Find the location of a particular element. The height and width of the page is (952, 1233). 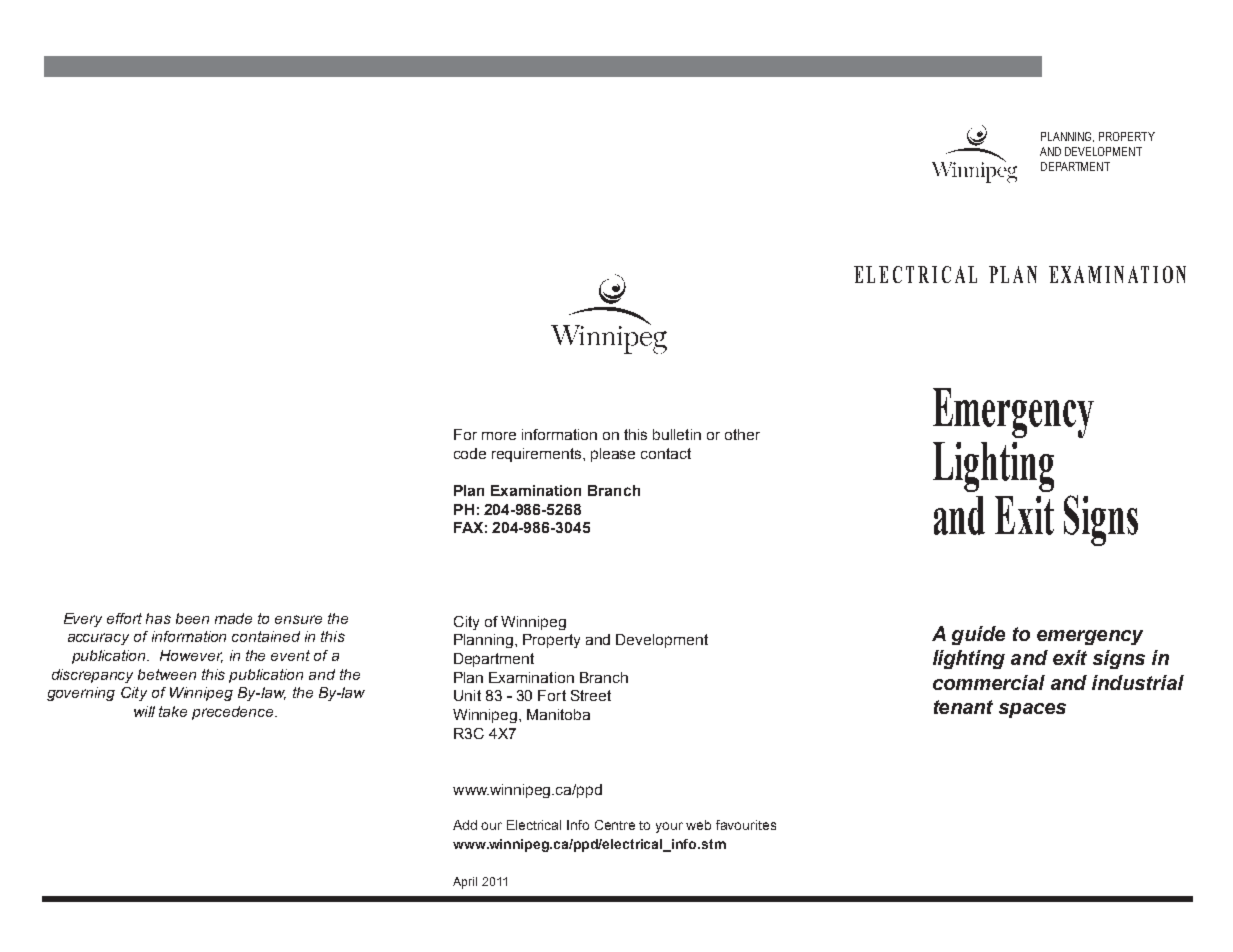

other is located at coordinates (742, 434).
